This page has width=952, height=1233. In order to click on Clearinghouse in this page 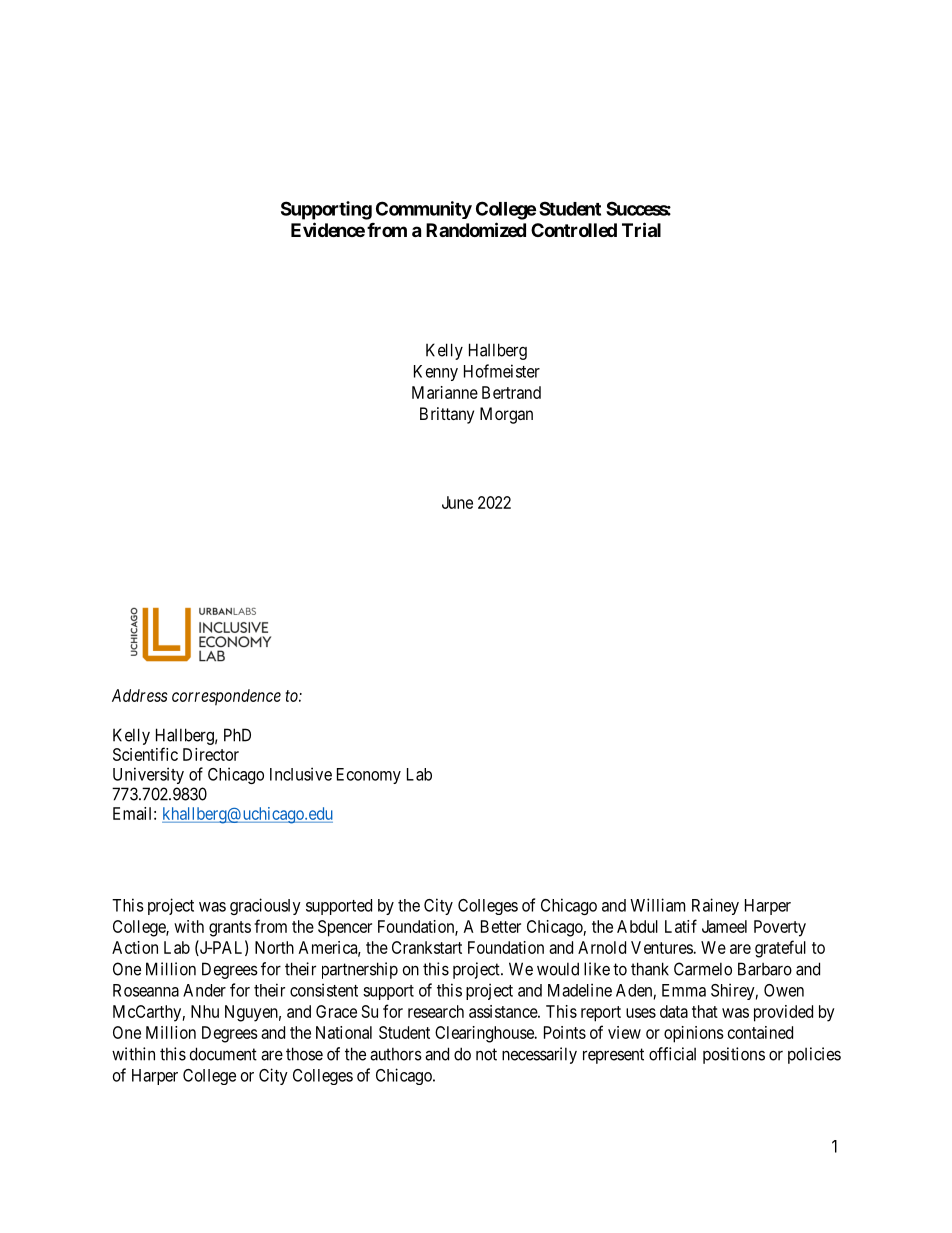, I will do `click(485, 1034)`.
